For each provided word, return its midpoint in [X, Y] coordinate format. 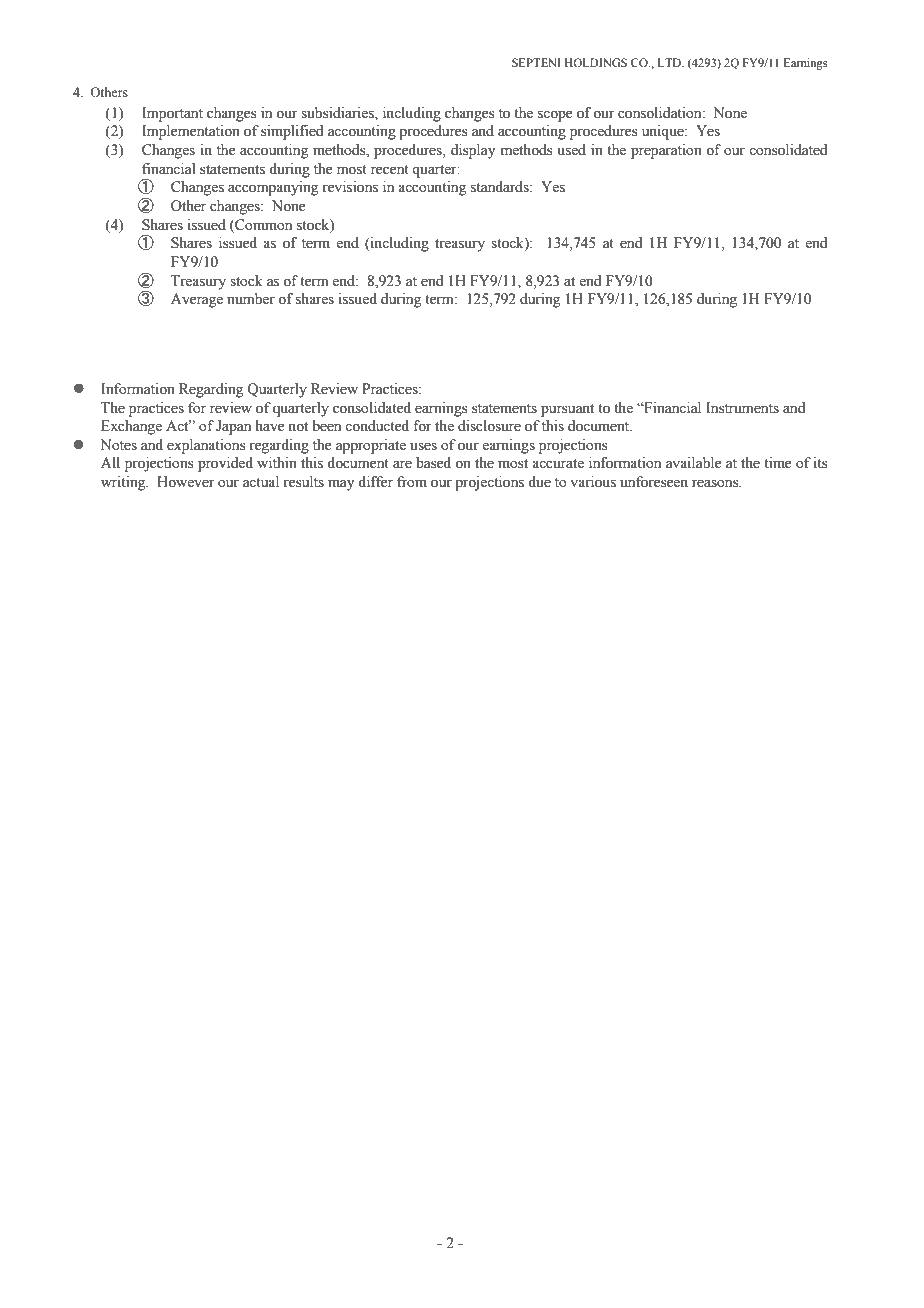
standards [501, 187]
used [572, 150]
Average [197, 300]
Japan [233, 427]
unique [664, 132]
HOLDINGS [596, 62]
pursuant [567, 410]
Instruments [742, 408]
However [186, 482]
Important [172, 114]
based [433, 463]
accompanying [273, 188]
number [251, 299]
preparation [666, 151]
